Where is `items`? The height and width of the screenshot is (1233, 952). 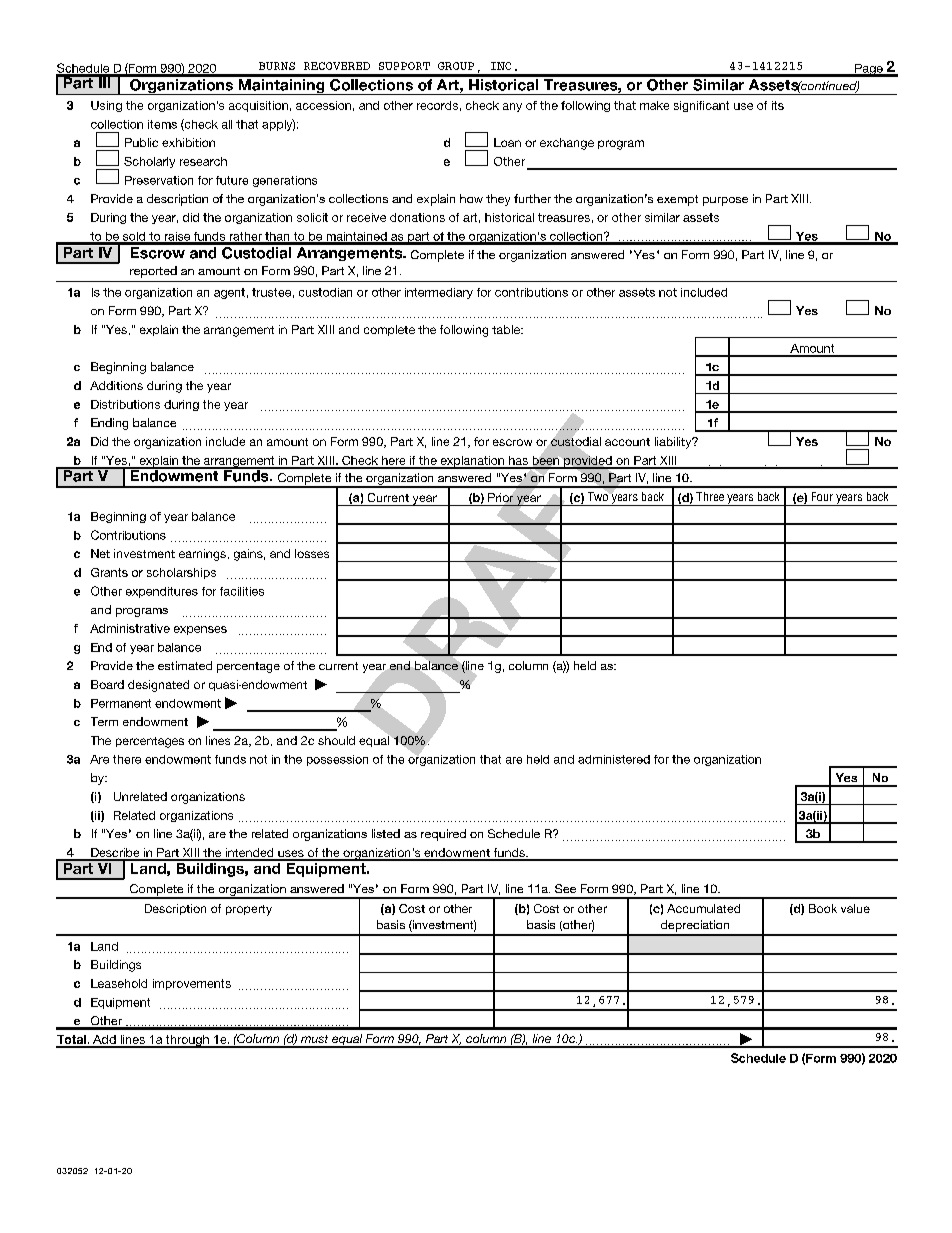
items is located at coordinates (162, 124).
